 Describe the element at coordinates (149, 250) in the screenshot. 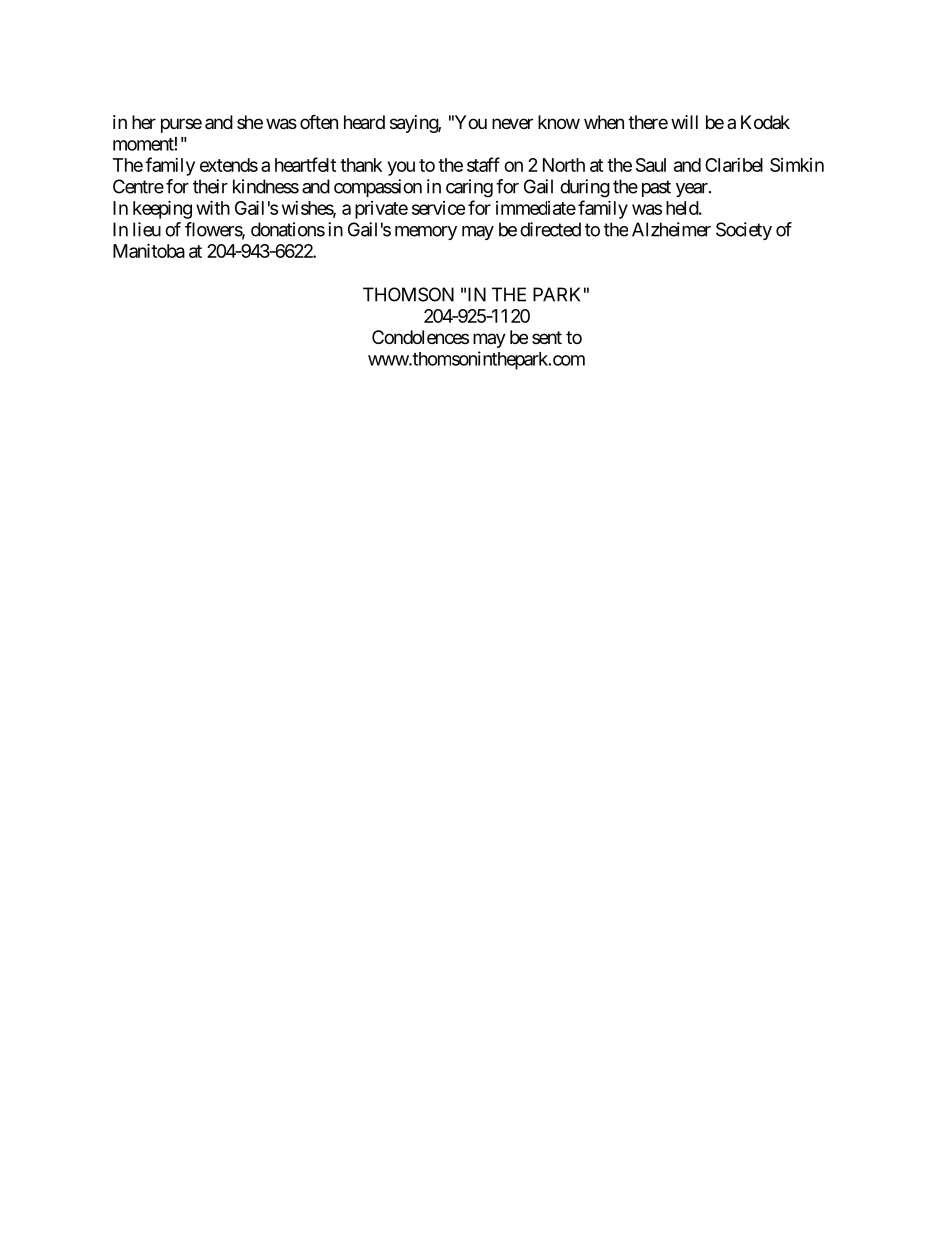

I see `Manitoba` at that location.
